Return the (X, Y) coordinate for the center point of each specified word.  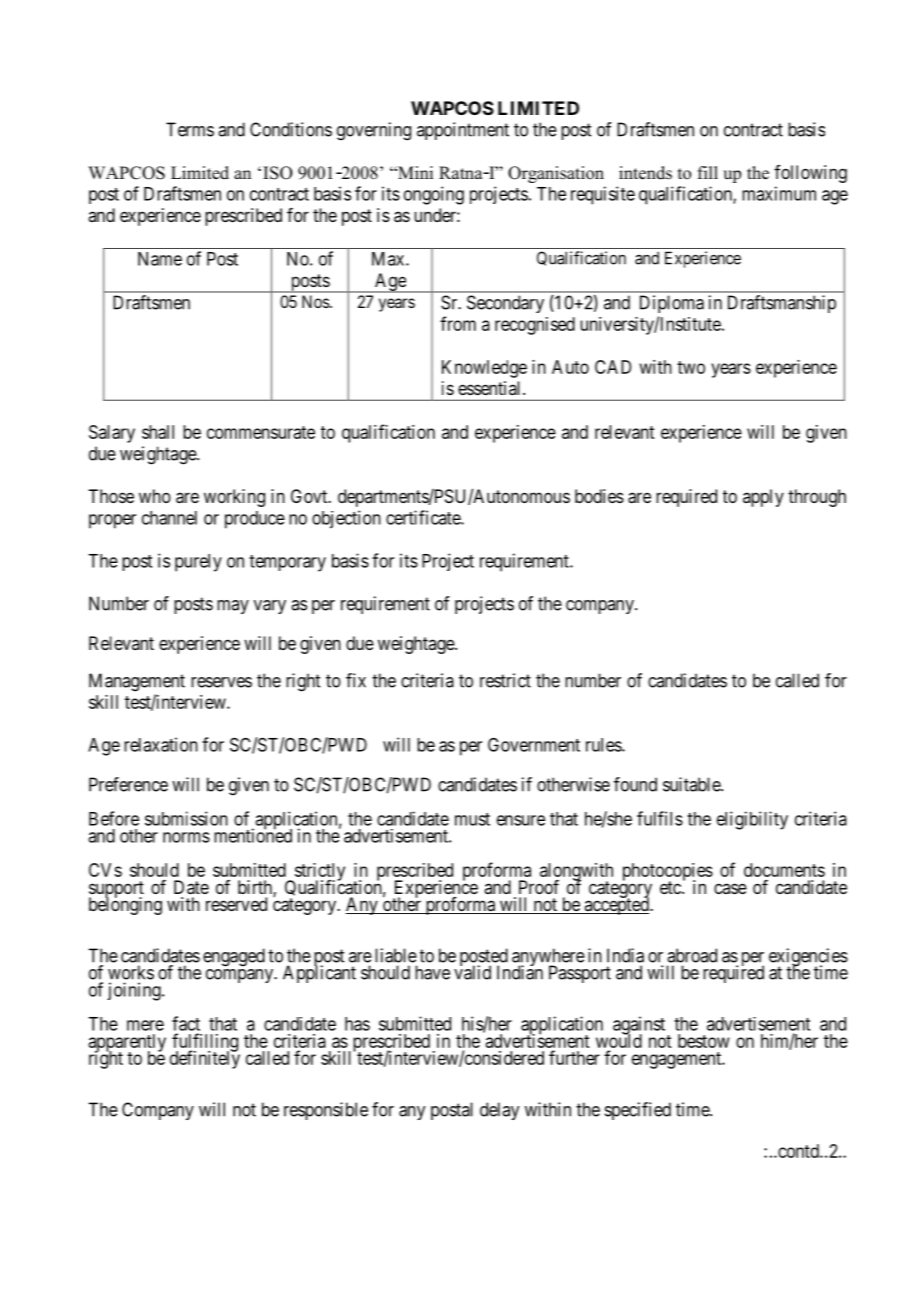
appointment (463, 131)
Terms (190, 129)
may (233, 607)
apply (763, 498)
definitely (205, 1059)
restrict (505, 680)
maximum (779, 193)
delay (499, 1111)
